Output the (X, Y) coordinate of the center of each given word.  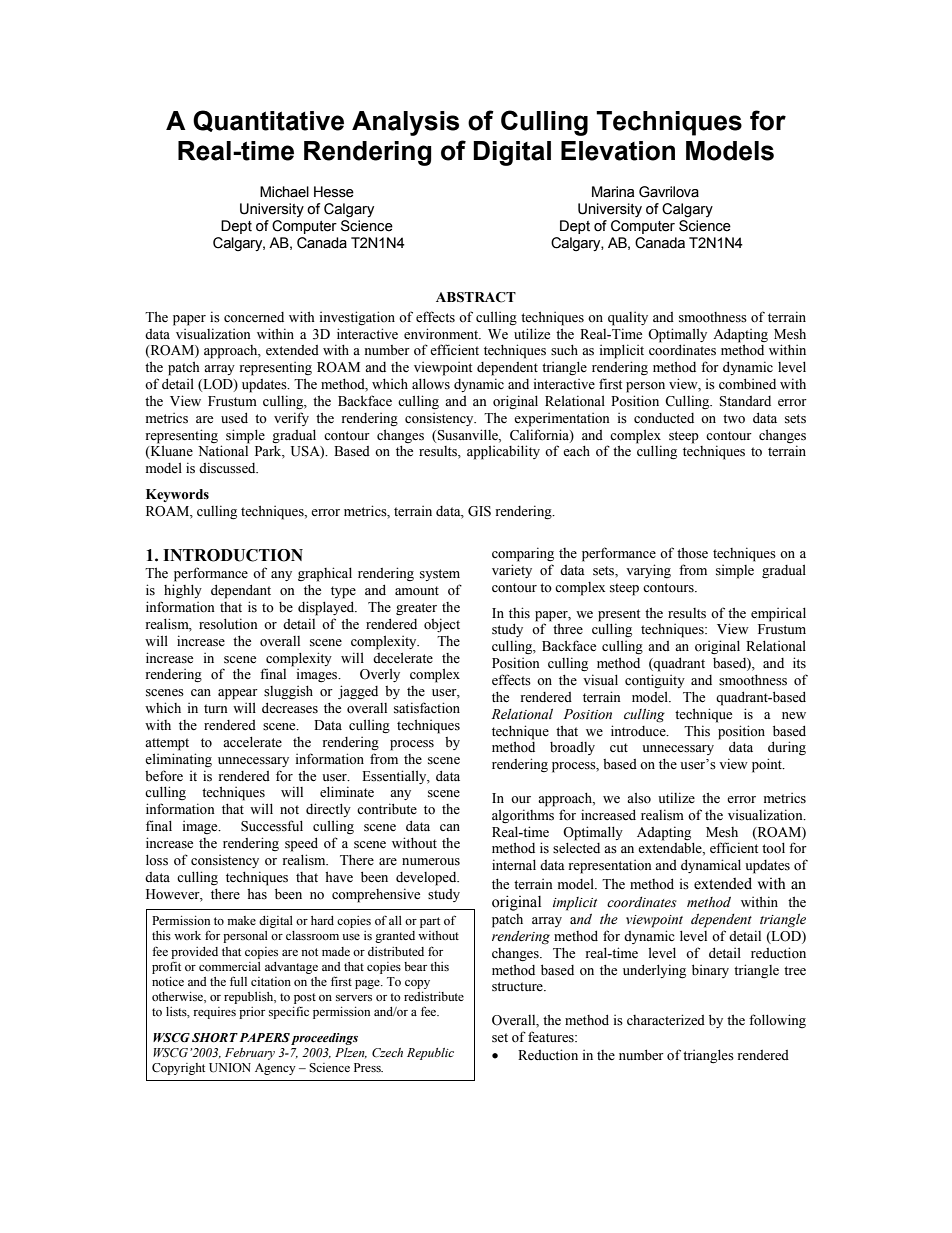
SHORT (215, 1038)
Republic (430, 1054)
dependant (241, 591)
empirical (778, 614)
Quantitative (268, 121)
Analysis (405, 123)
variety (512, 571)
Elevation (618, 151)
